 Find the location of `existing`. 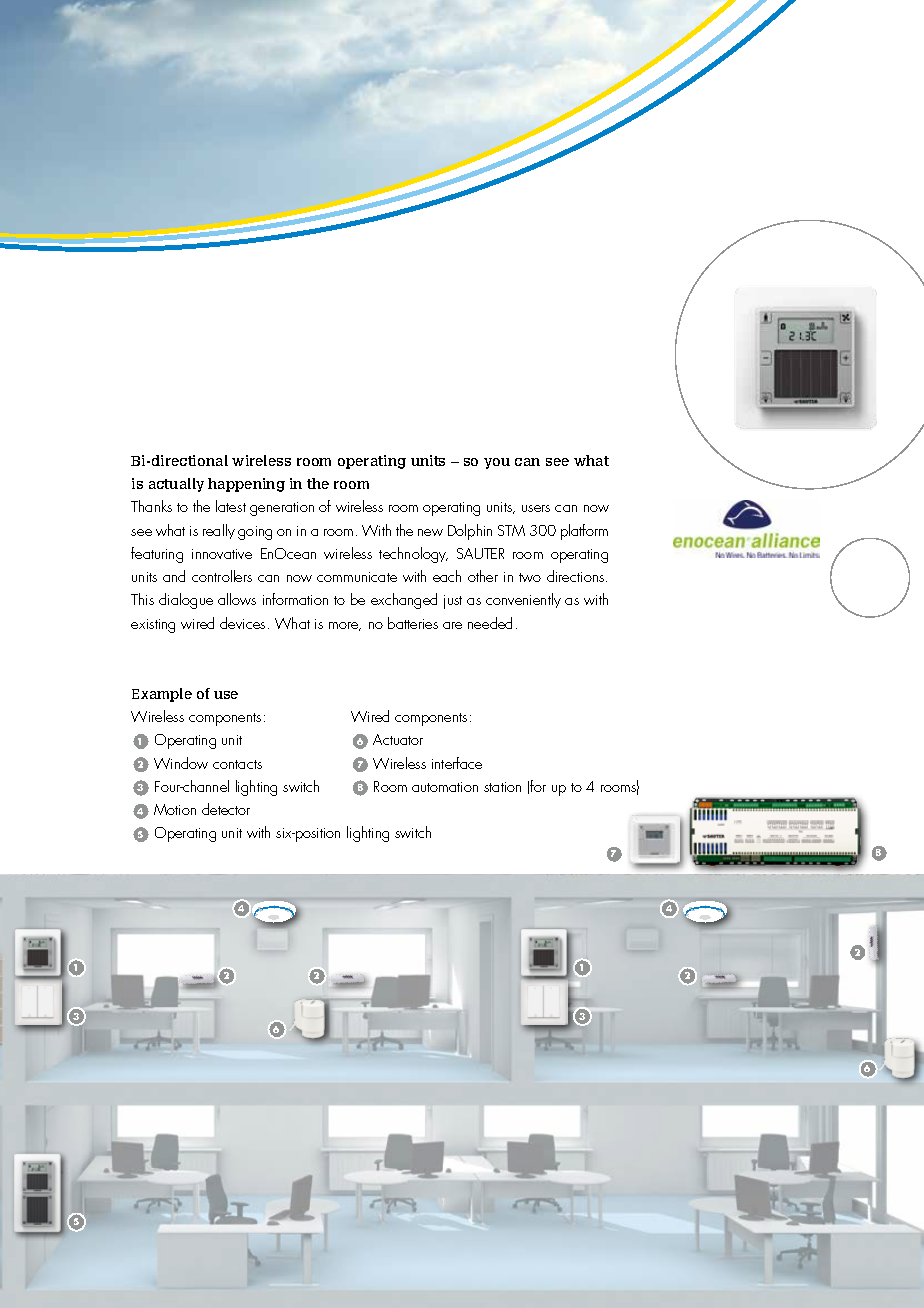

existing is located at coordinates (153, 626).
